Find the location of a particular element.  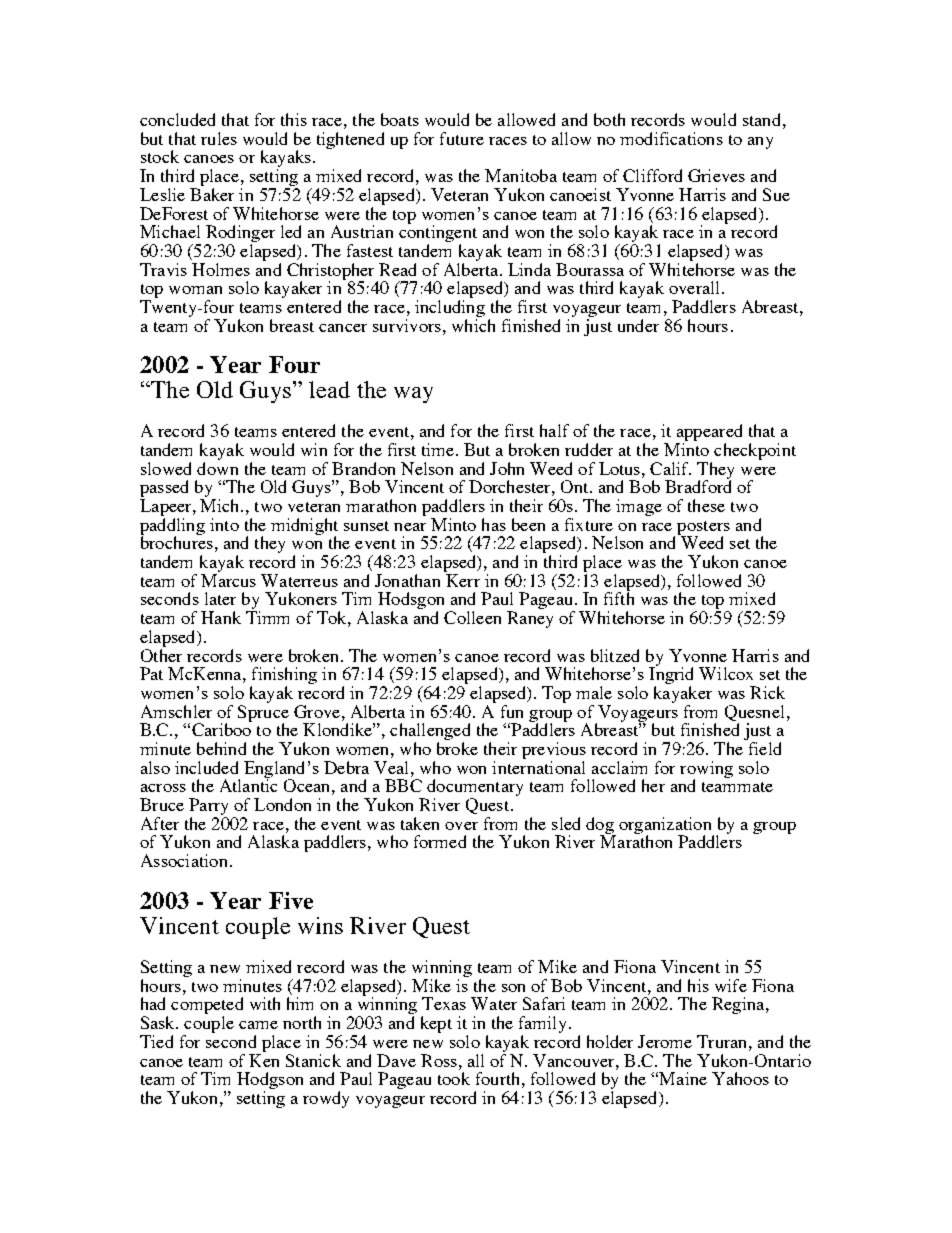

formed is located at coordinates (440, 841).
